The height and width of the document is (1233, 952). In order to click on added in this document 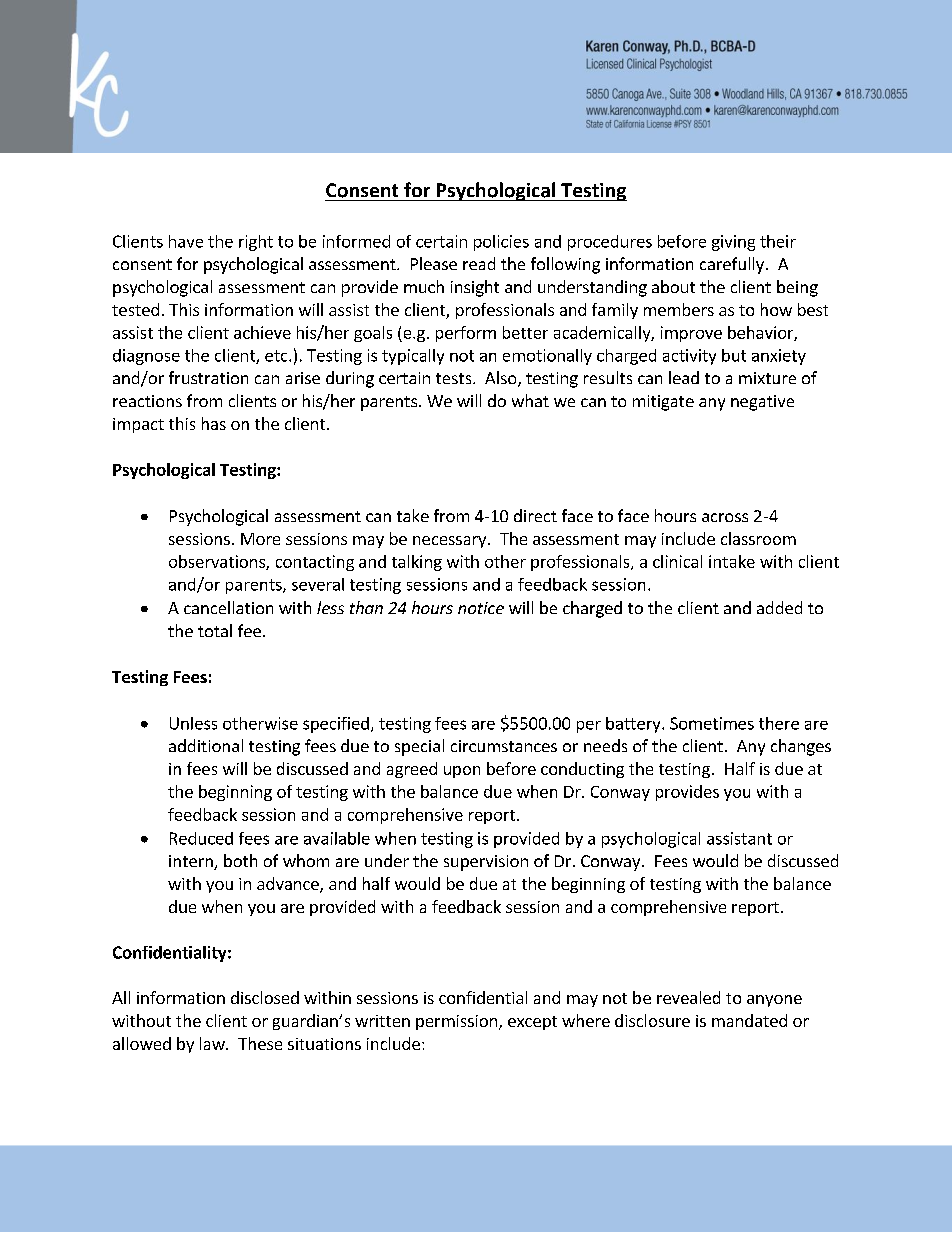, I will do `click(779, 607)`.
